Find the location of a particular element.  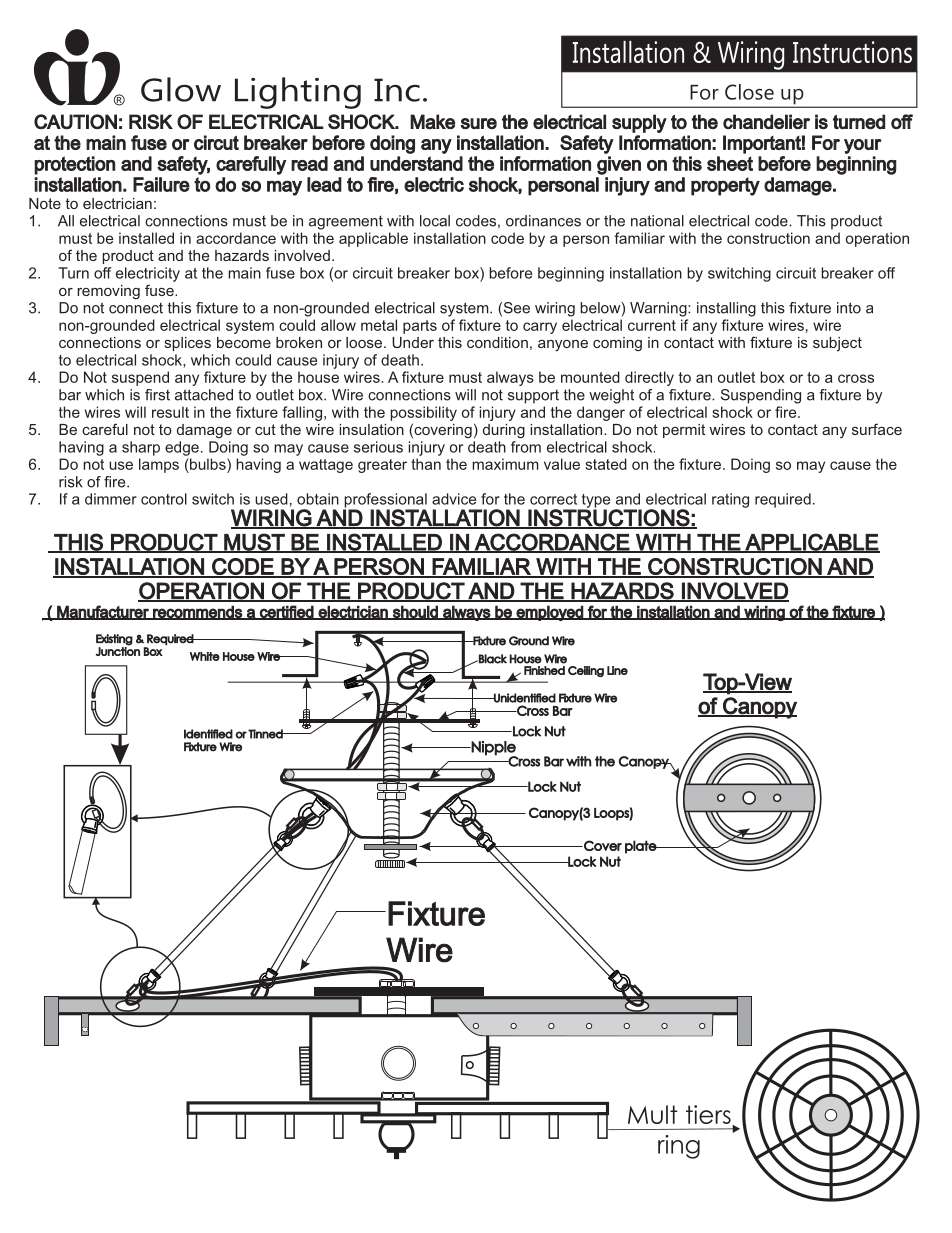

sure is located at coordinates (479, 123).
